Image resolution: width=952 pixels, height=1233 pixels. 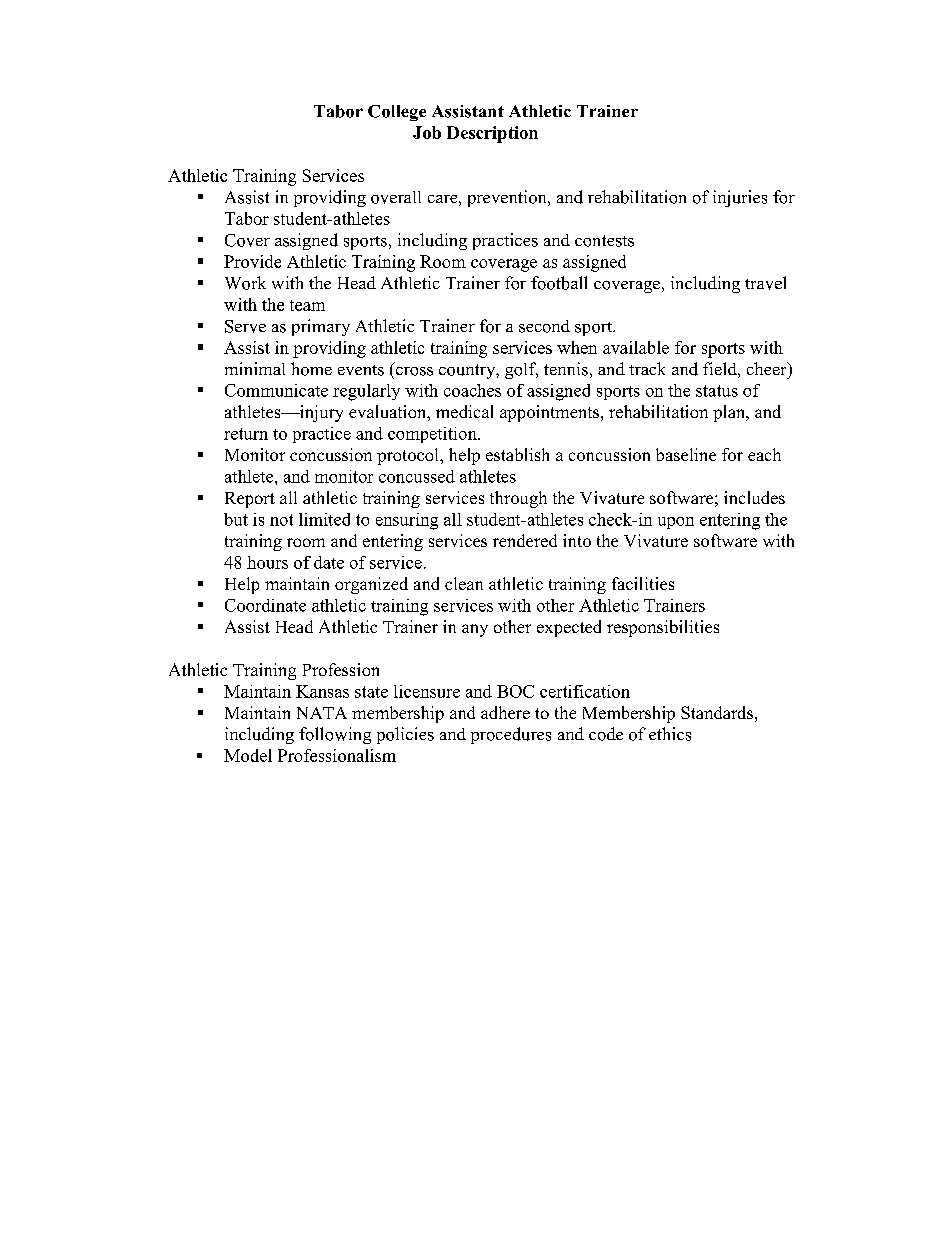 What do you see at coordinates (517, 454) in the page?
I see `establish` at bounding box center [517, 454].
